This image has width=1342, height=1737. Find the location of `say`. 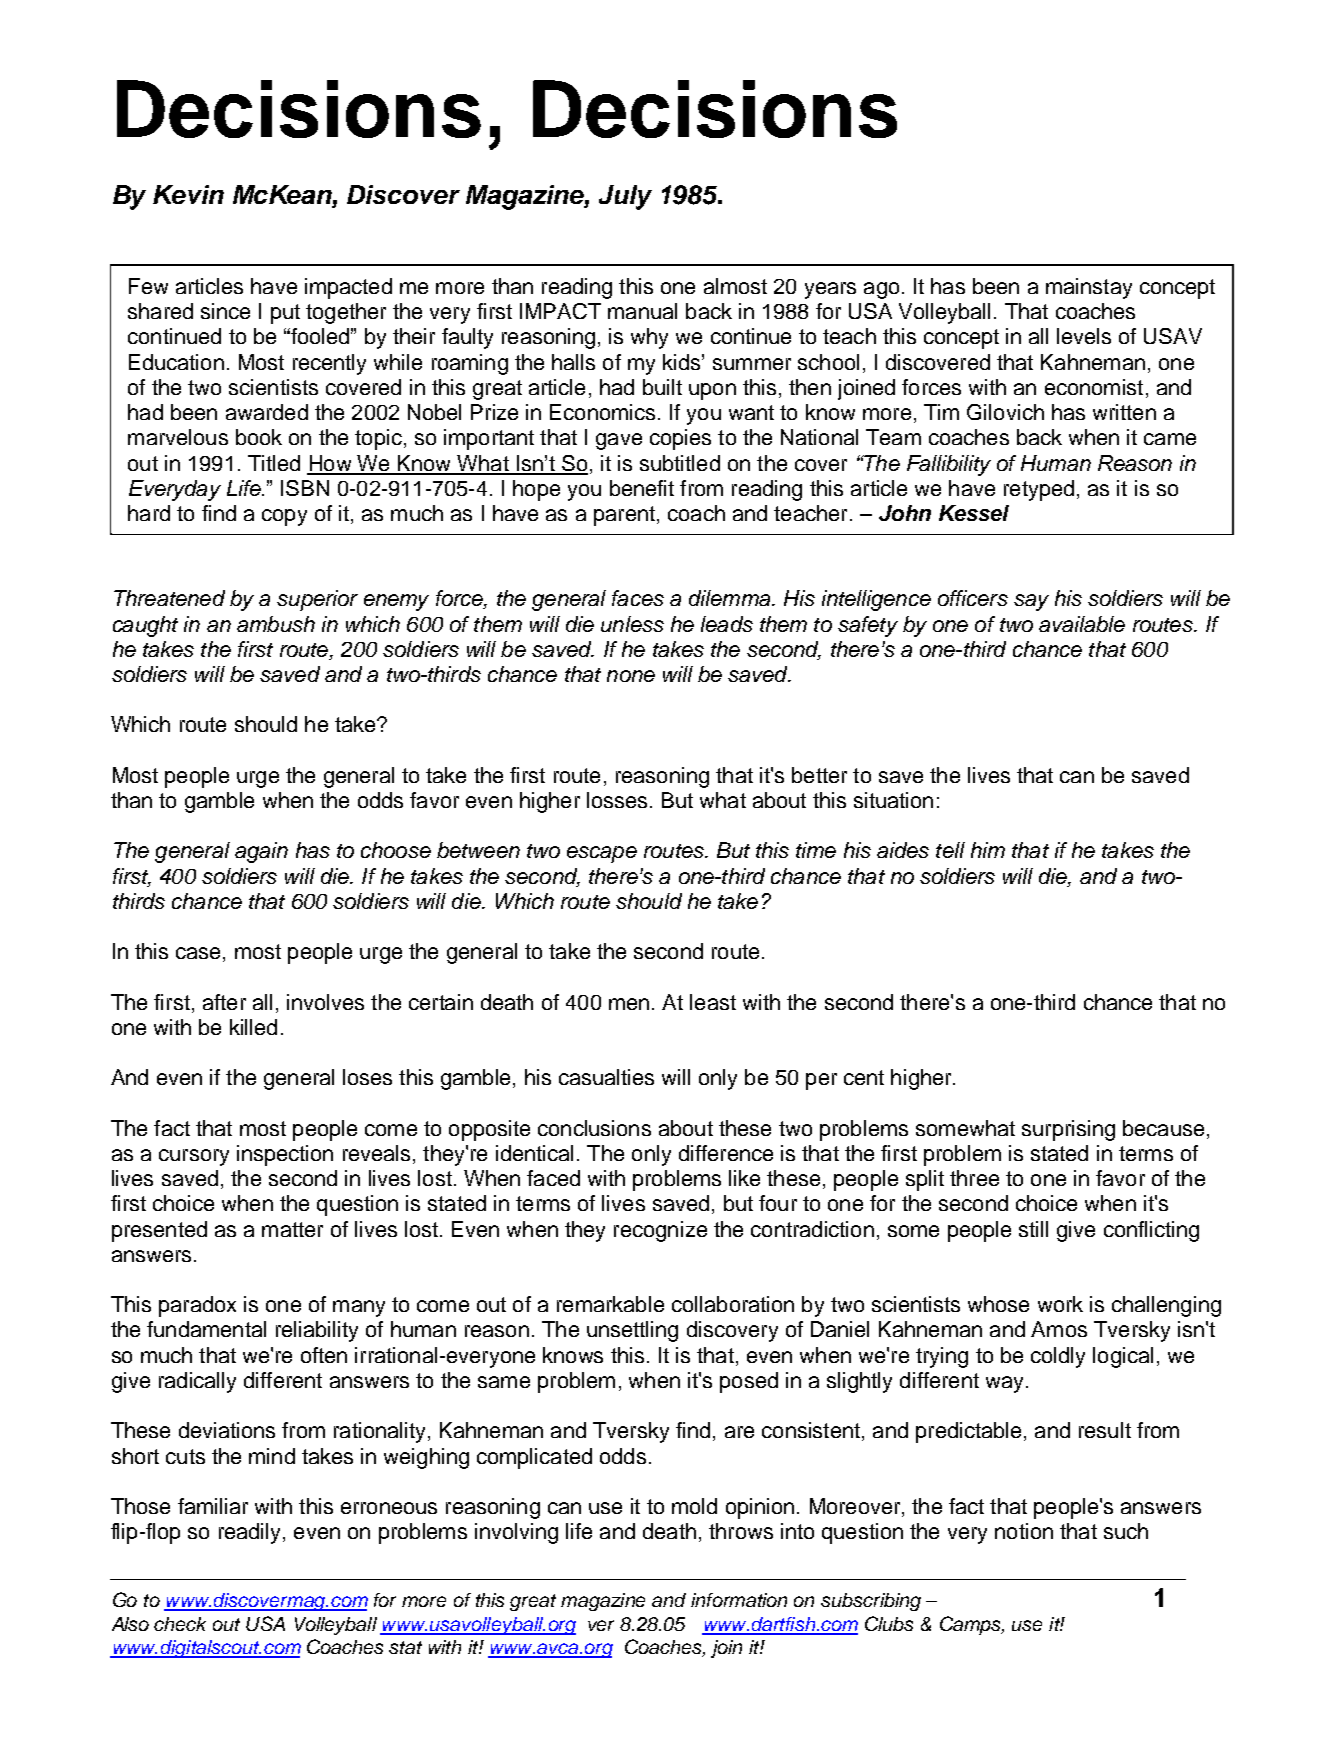

say is located at coordinates (1031, 602).
